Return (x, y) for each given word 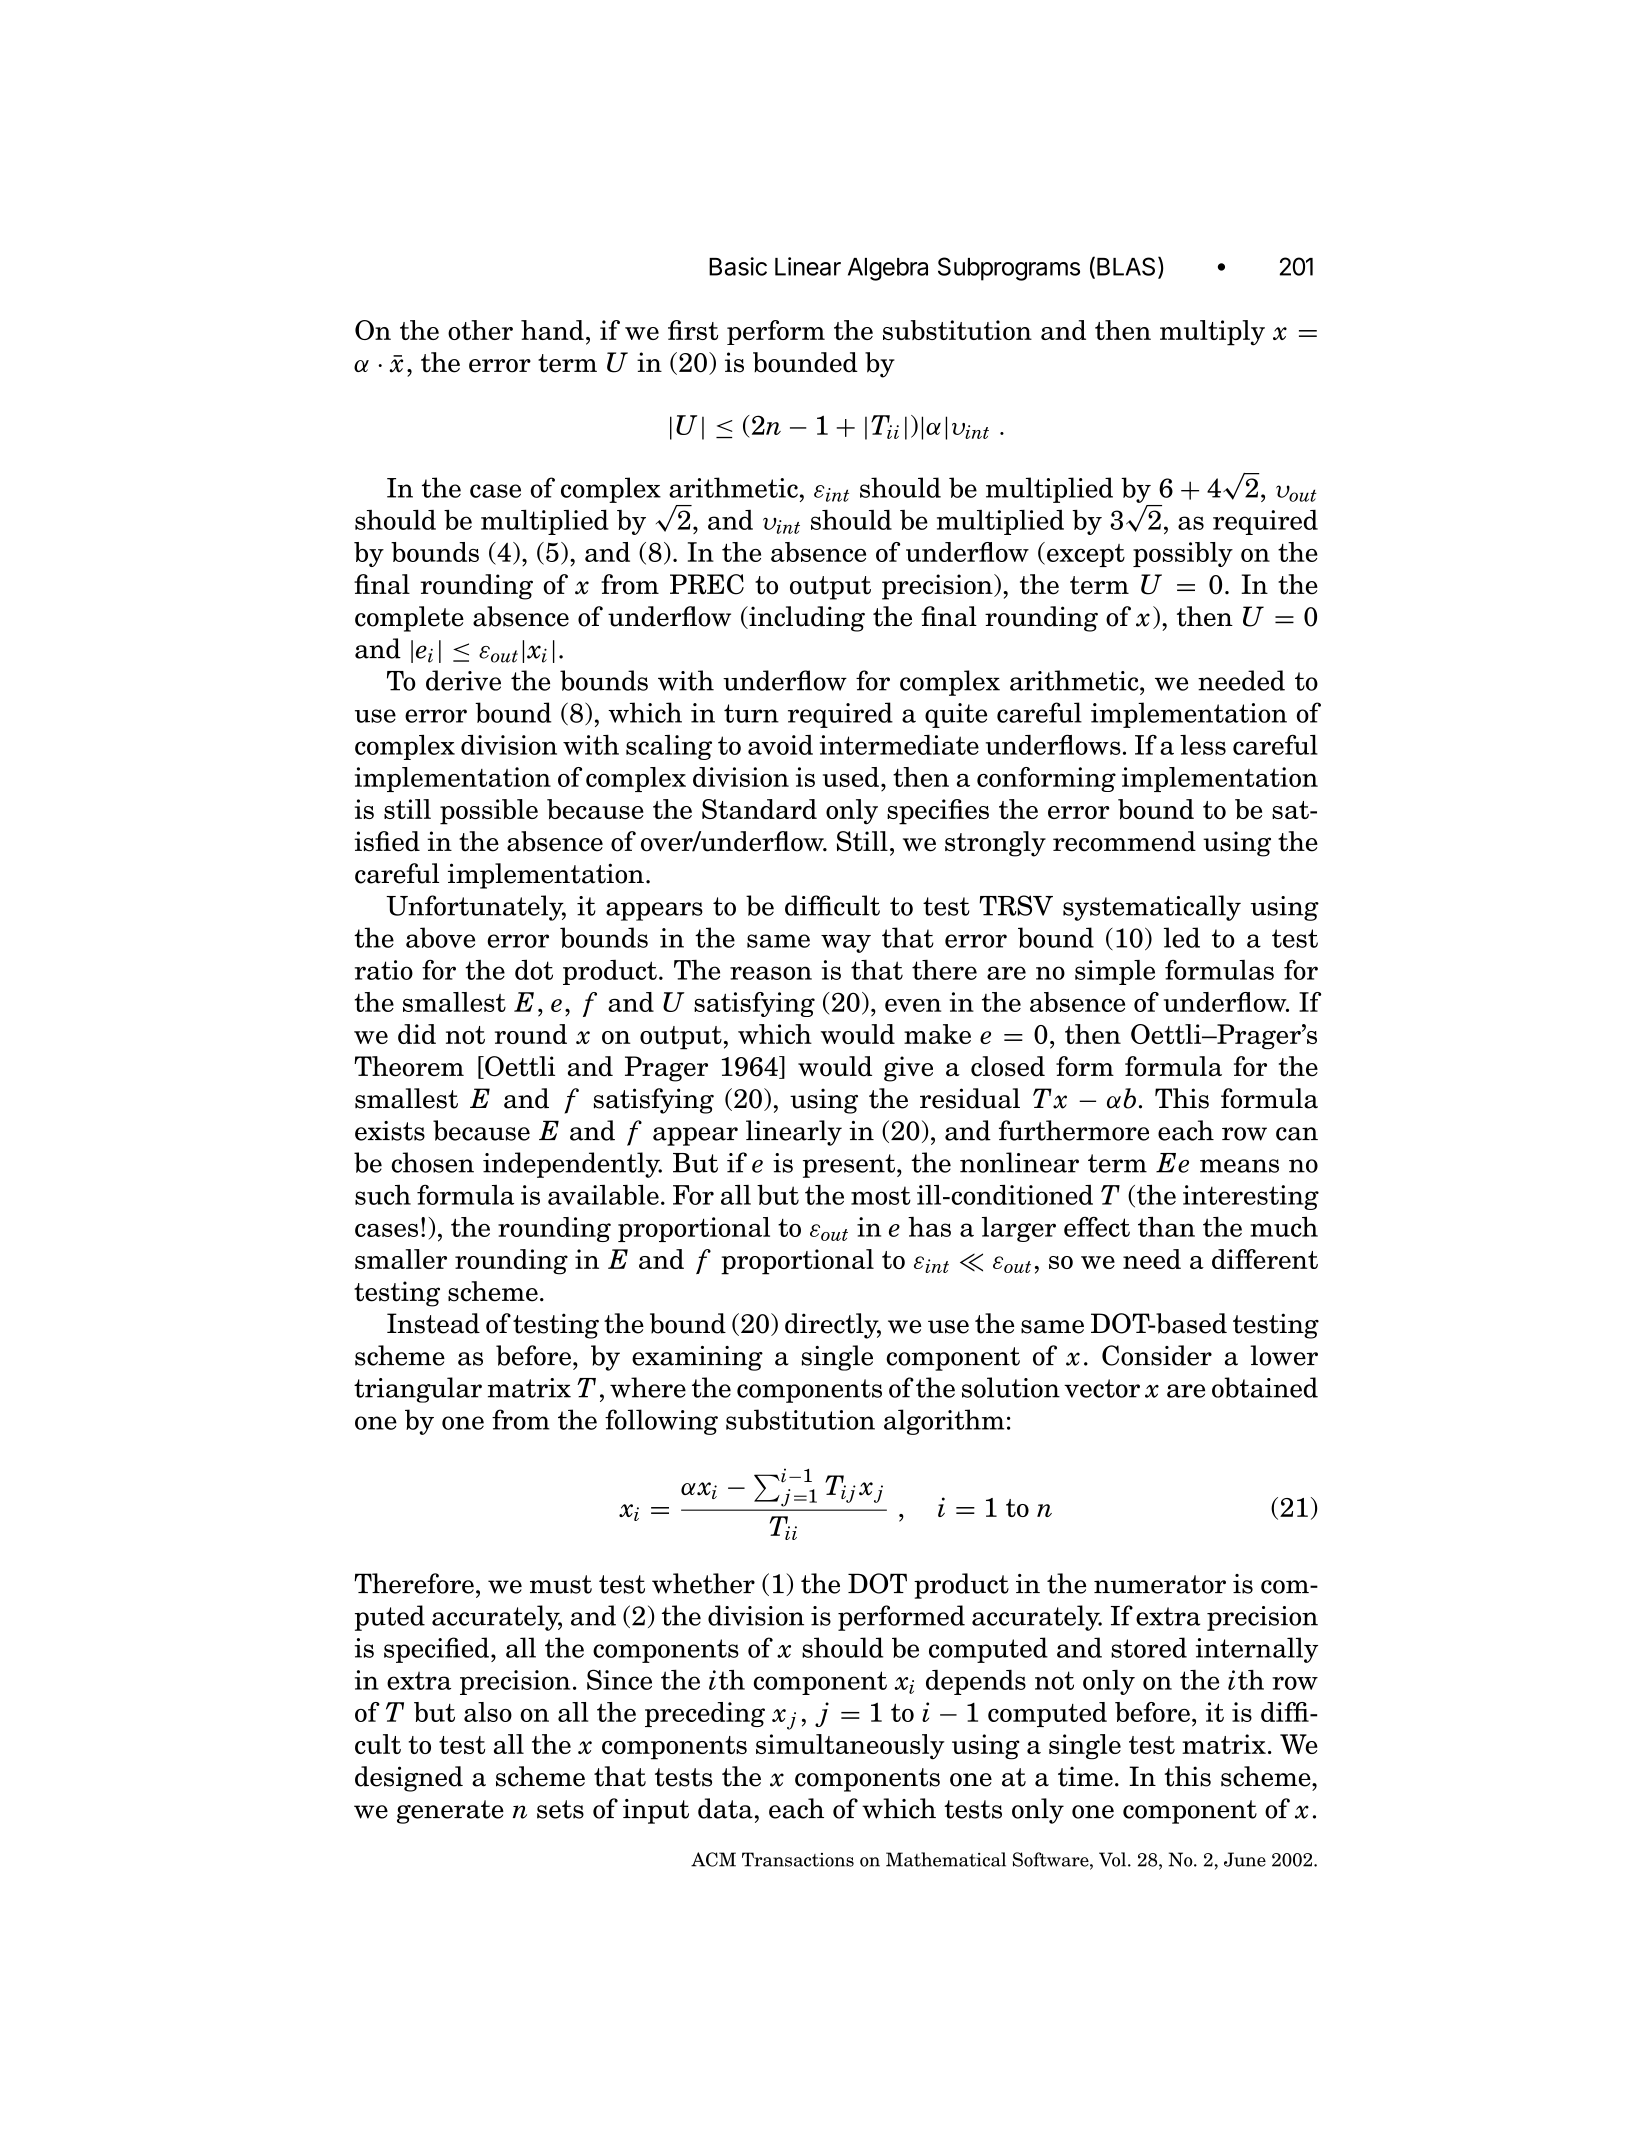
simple (1115, 972)
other (480, 330)
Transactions (798, 1859)
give (908, 1069)
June (1245, 1859)
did (417, 1034)
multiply (1212, 333)
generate (450, 1812)
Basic (738, 266)
